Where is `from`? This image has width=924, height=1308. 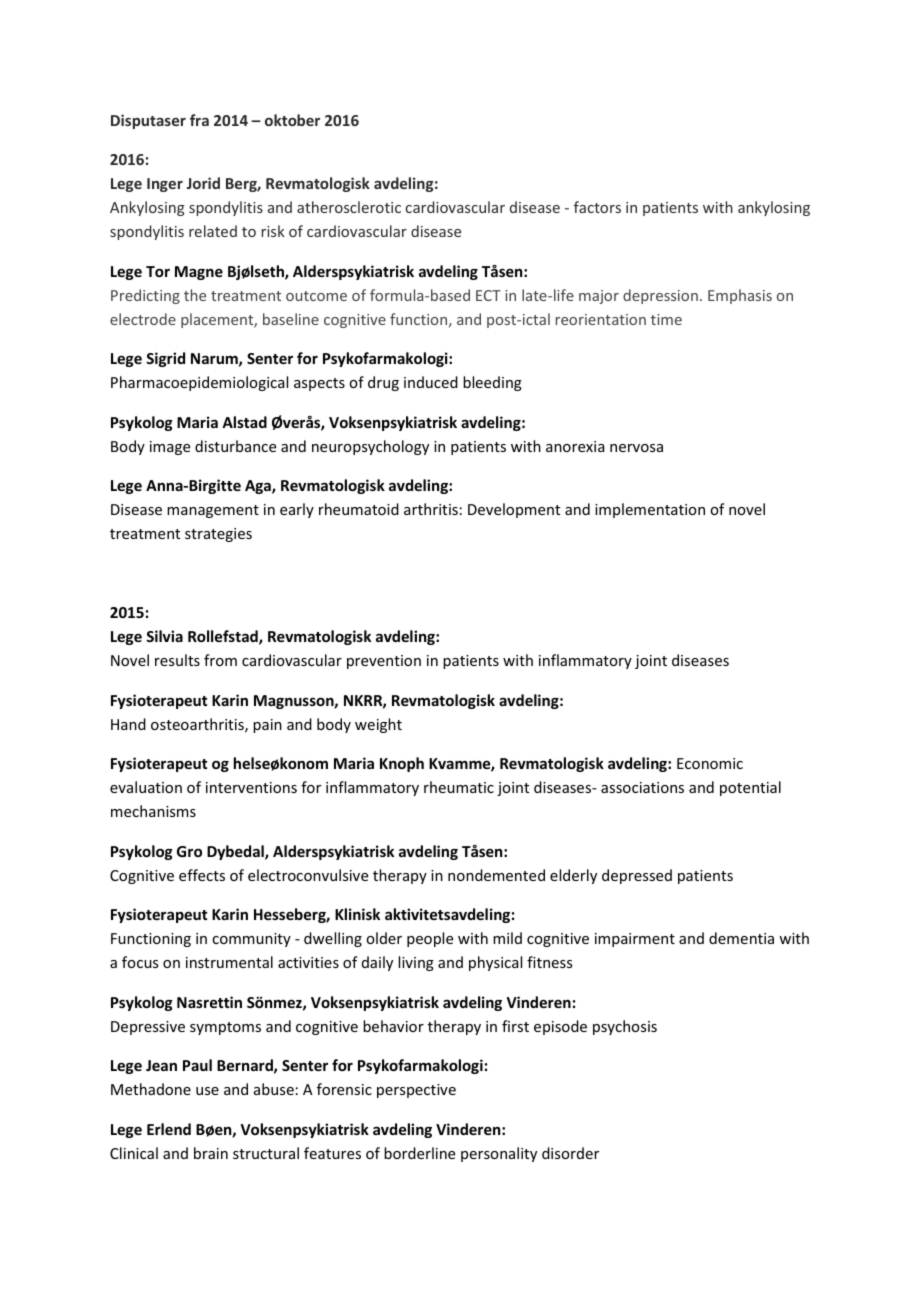 from is located at coordinates (220, 660).
